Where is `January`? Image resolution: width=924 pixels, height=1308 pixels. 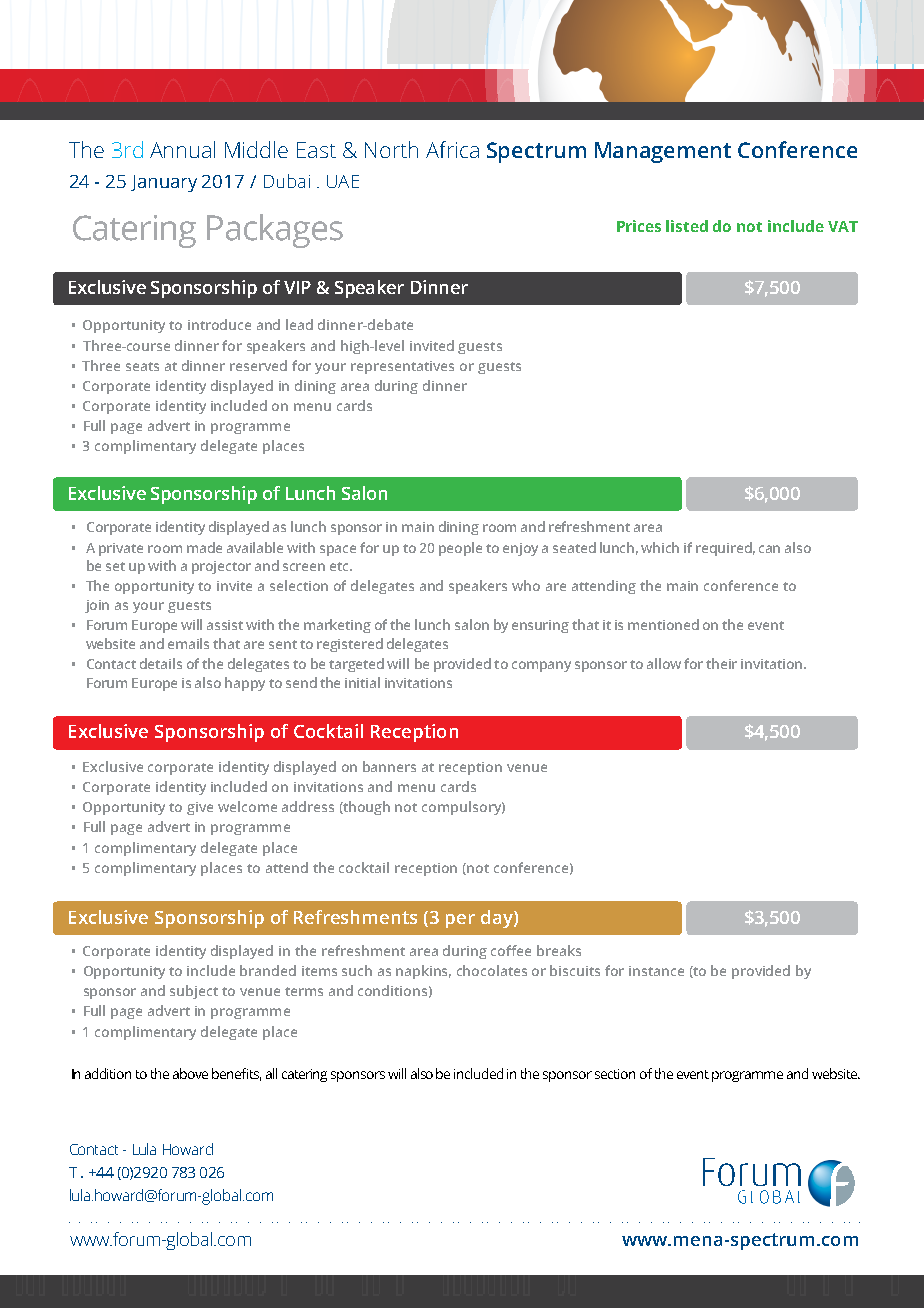 January is located at coordinates (164, 183).
